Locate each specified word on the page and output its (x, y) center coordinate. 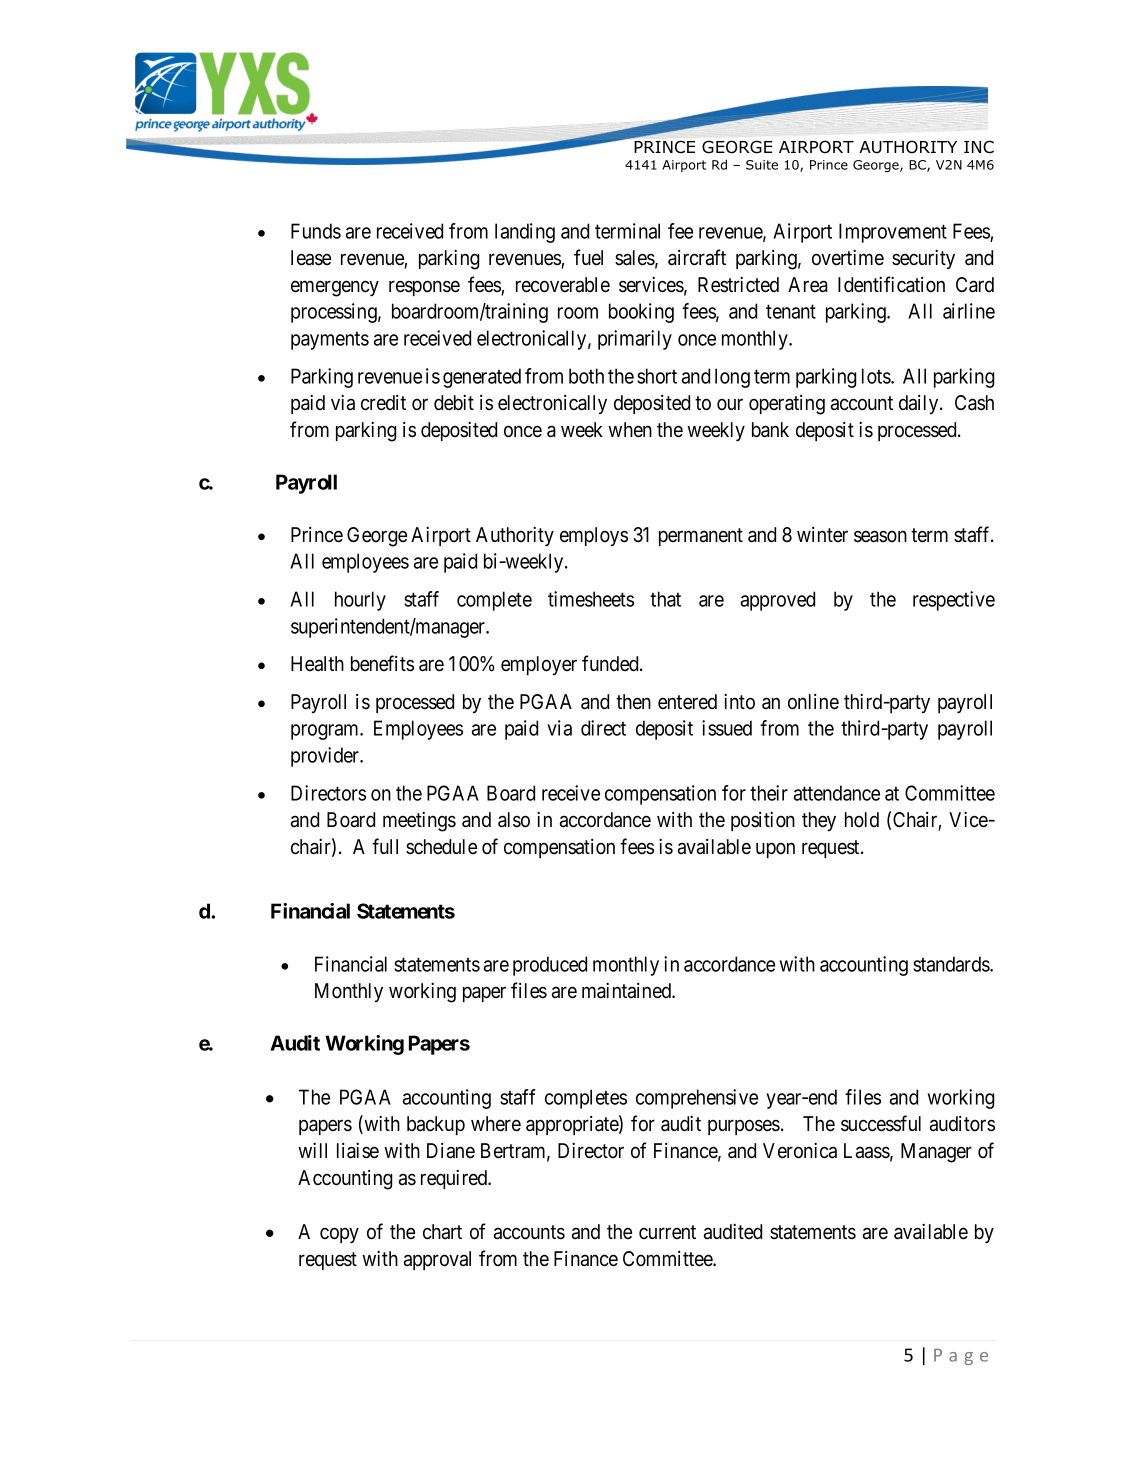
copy (339, 1235)
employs (594, 536)
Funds (316, 231)
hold (862, 820)
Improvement (893, 233)
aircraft (697, 257)
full (385, 846)
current (667, 1232)
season (880, 536)
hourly (360, 601)
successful (881, 1123)
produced (550, 966)
